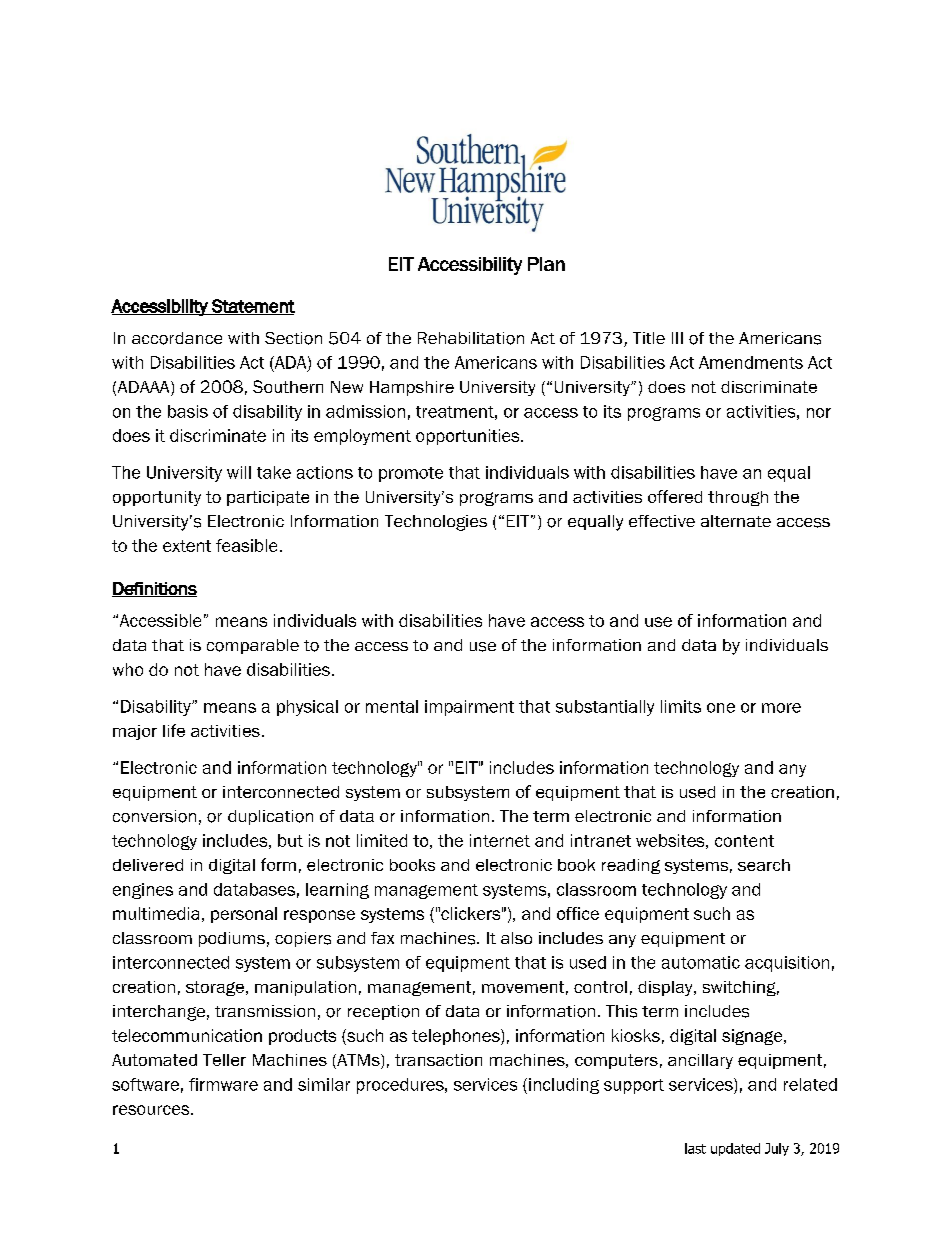 This image has height=1233, width=952. Describe the element at coordinates (701, 962) in the image. I see `automatic` at that location.
